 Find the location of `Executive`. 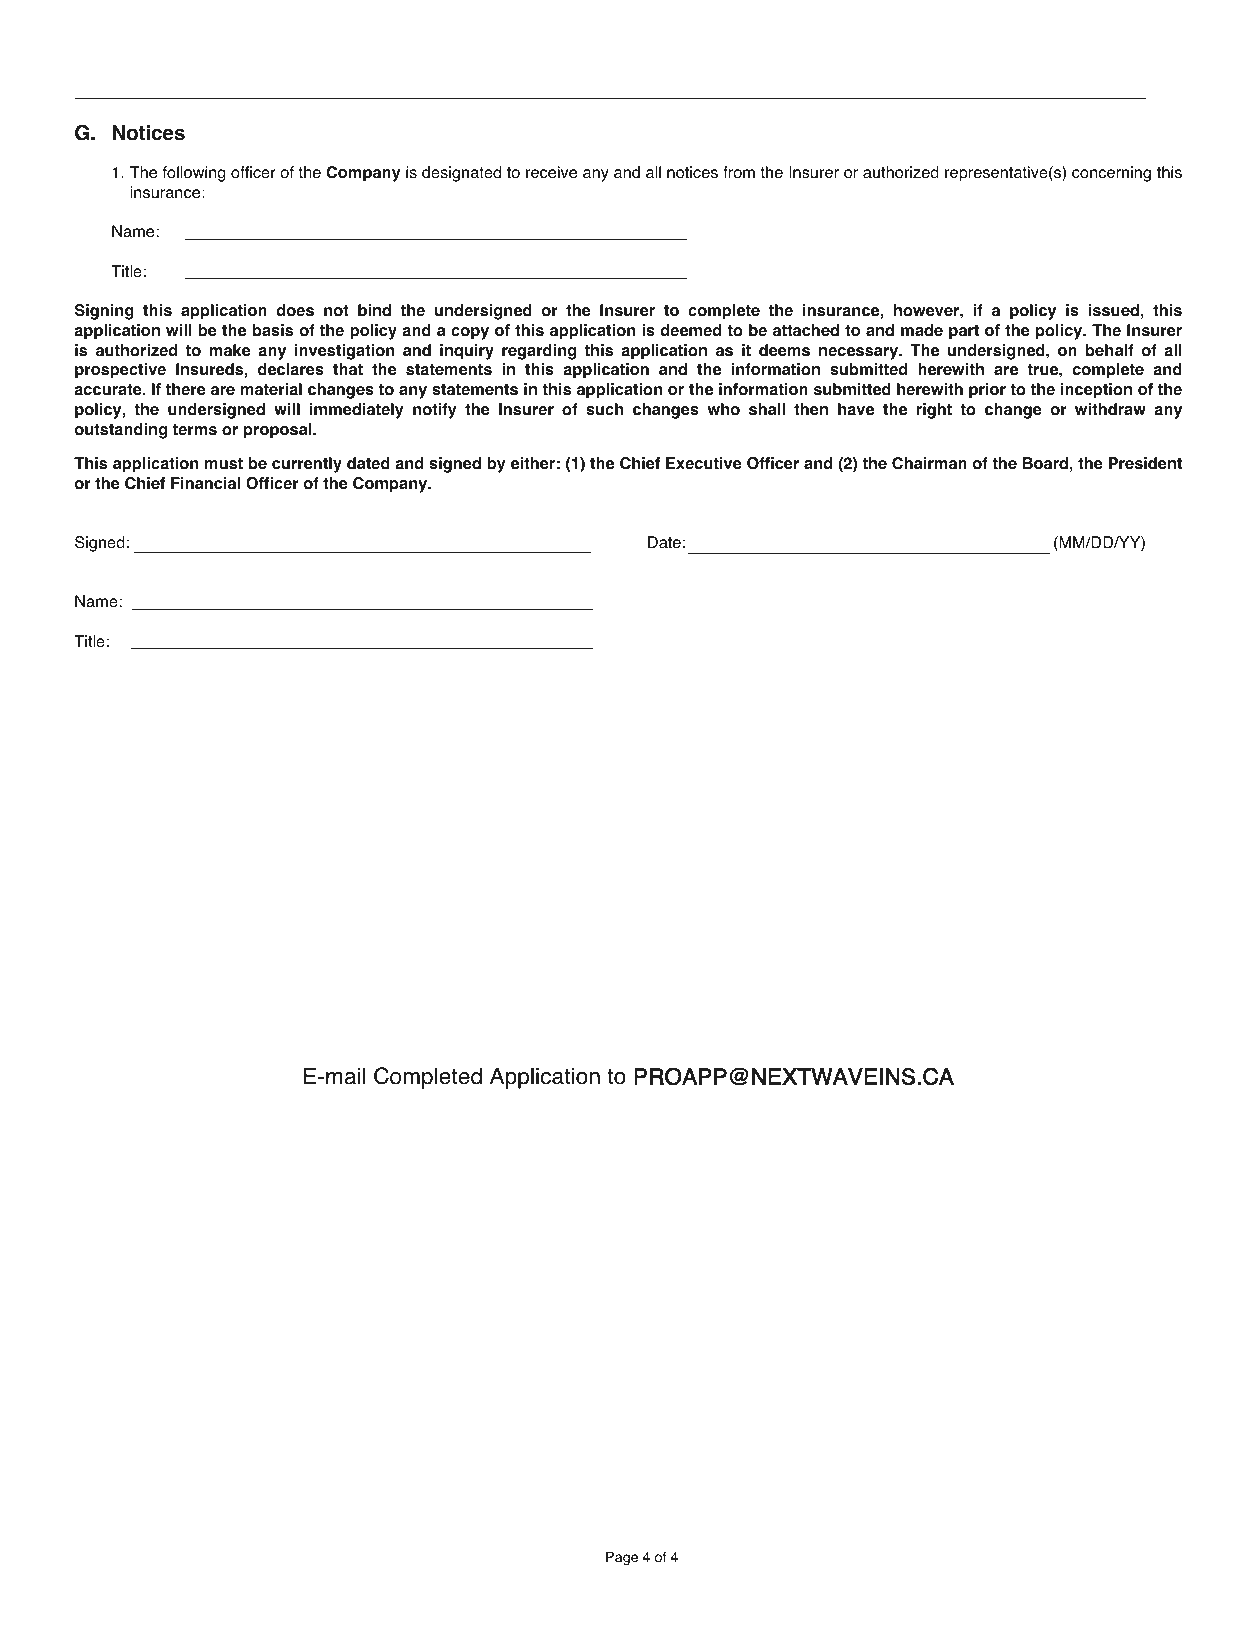

Executive is located at coordinates (704, 463).
